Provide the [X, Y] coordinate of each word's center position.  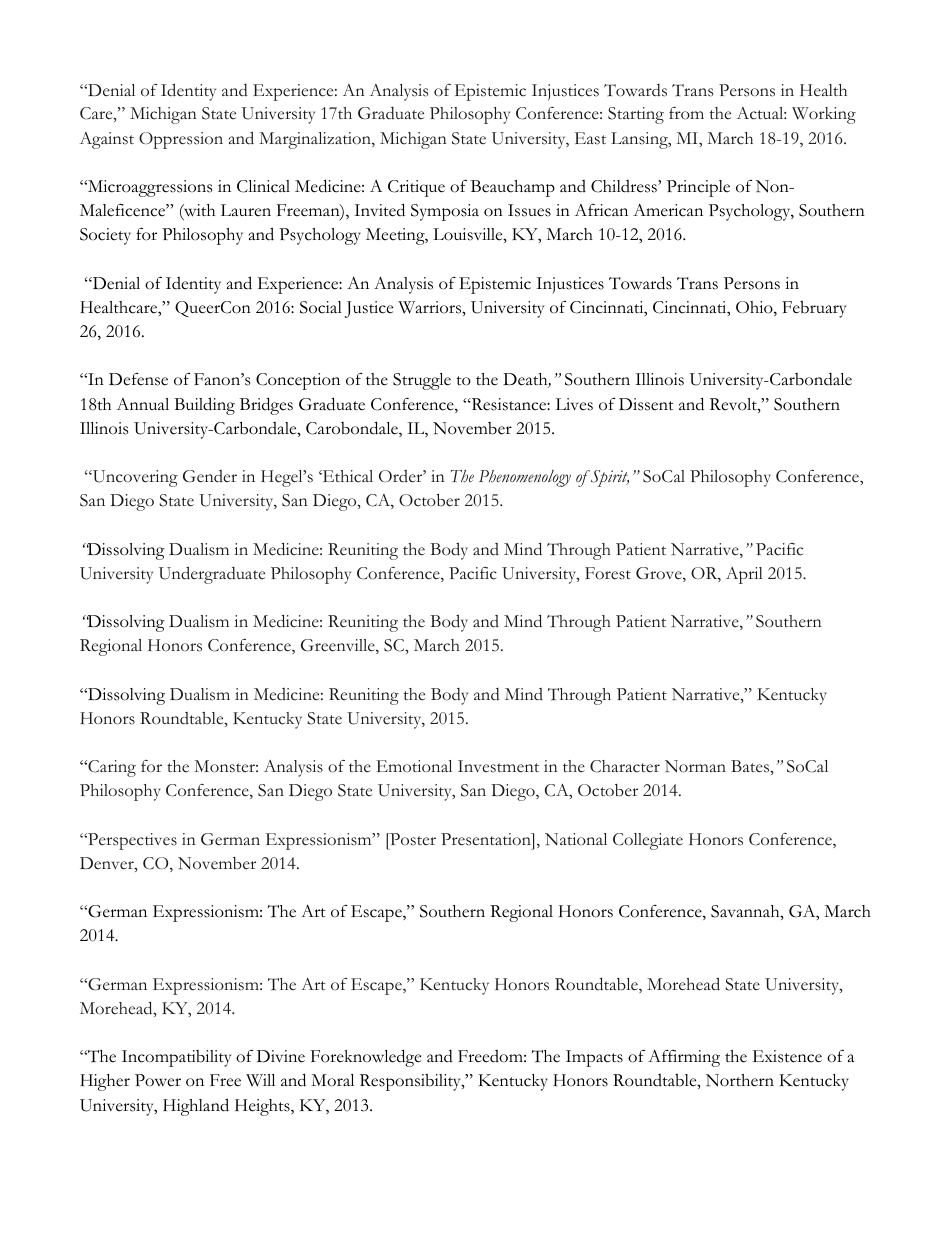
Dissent [646, 404]
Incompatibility [176, 1058]
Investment [498, 766]
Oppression [181, 140]
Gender [210, 476]
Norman [695, 766]
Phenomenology [525, 478]
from [686, 113]
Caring [111, 768]
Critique [416, 188]
